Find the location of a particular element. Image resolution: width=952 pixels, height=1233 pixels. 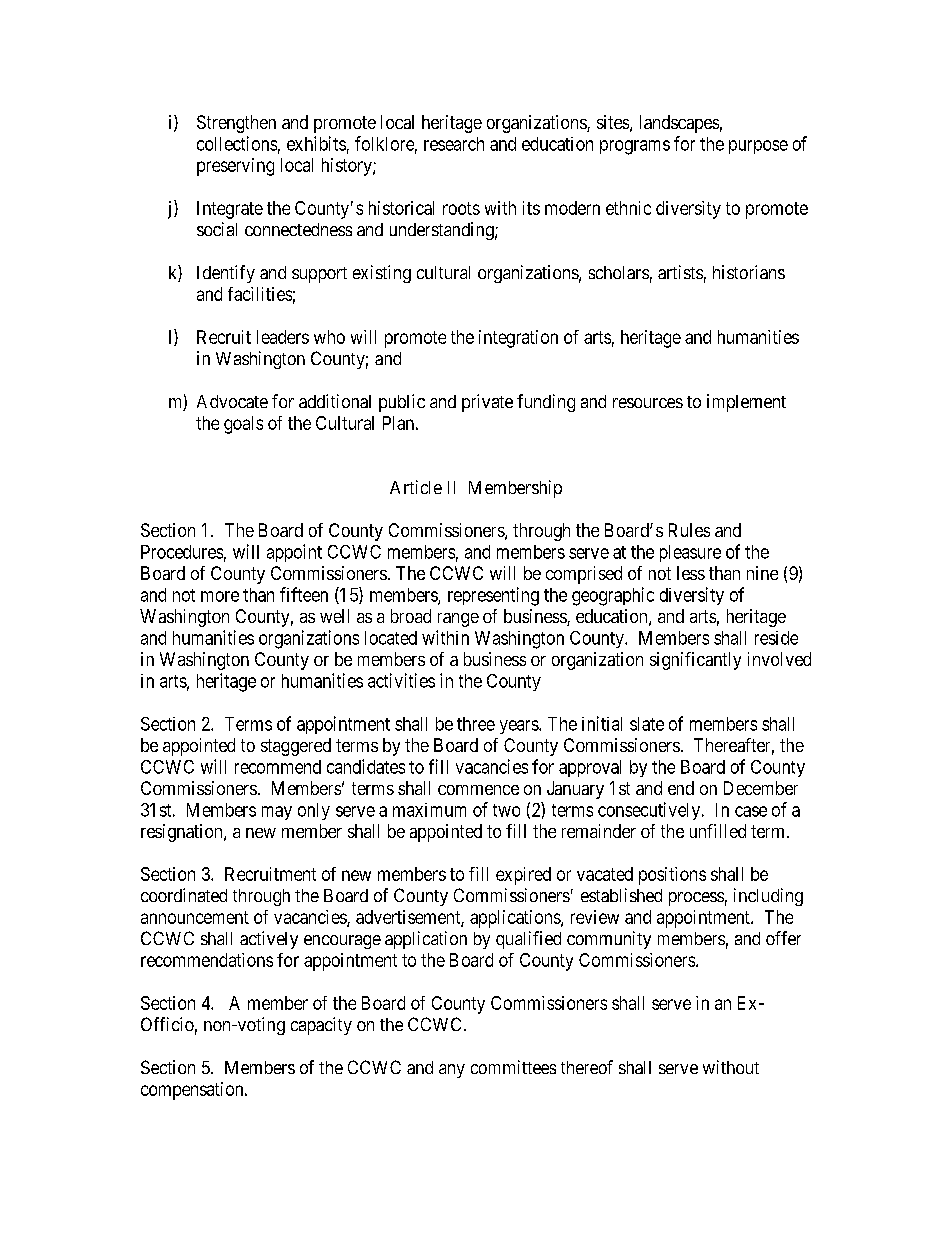

representing is located at coordinates (493, 596).
